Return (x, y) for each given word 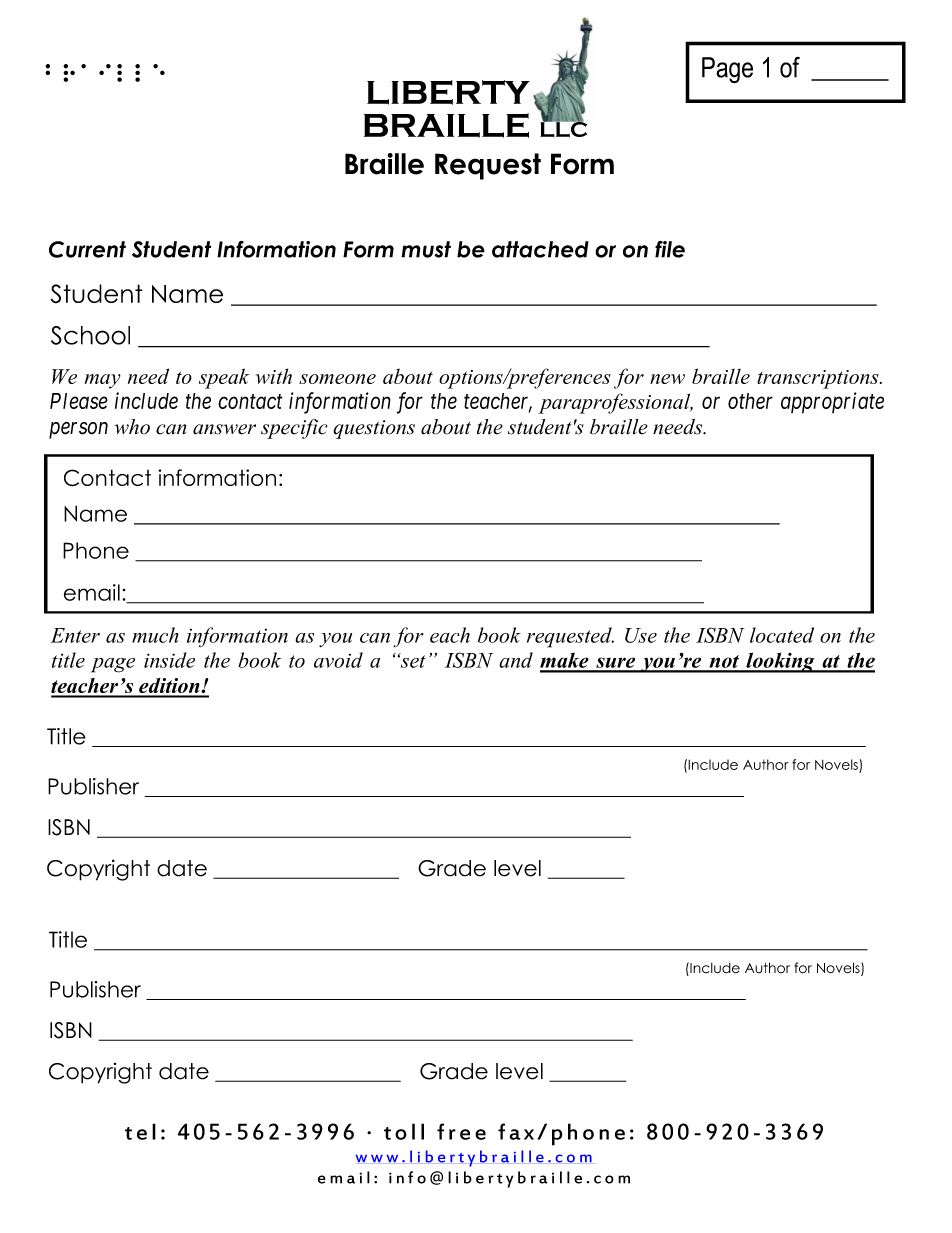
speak (224, 378)
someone (337, 379)
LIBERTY (448, 92)
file (670, 249)
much (155, 635)
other (750, 401)
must (426, 249)
